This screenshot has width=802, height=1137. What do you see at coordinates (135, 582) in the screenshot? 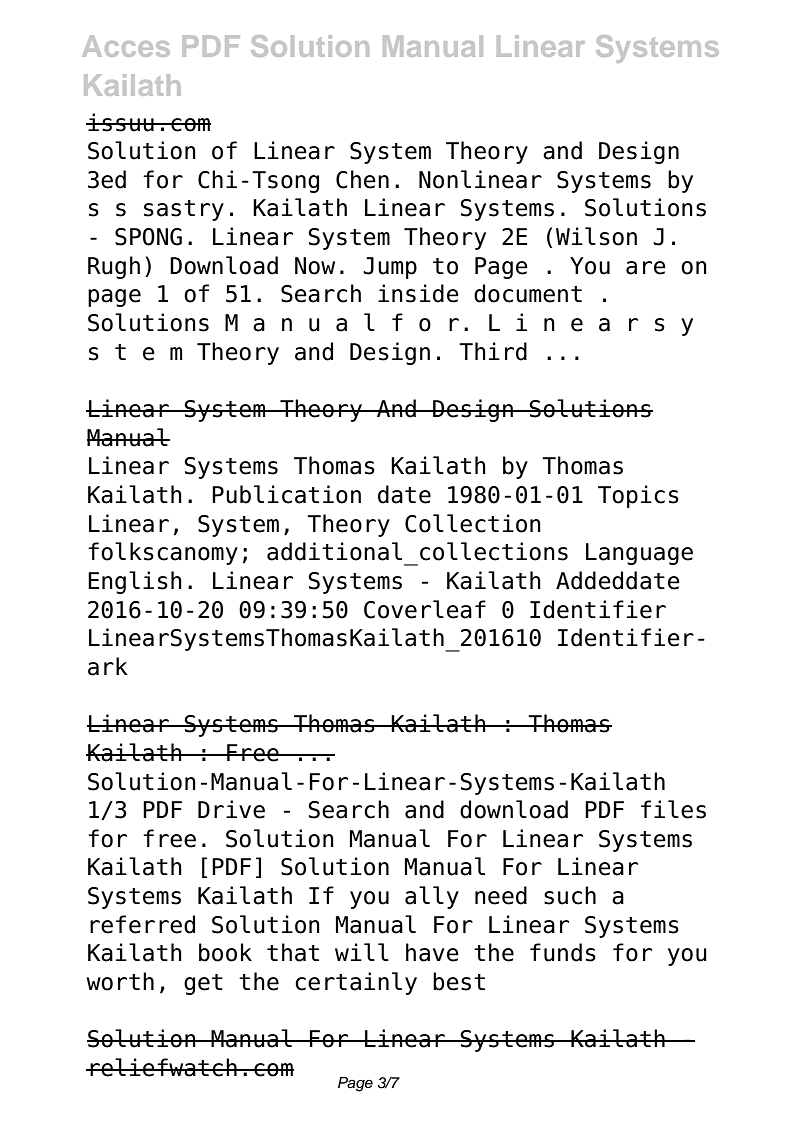
I see `English` at bounding box center [135, 582].
